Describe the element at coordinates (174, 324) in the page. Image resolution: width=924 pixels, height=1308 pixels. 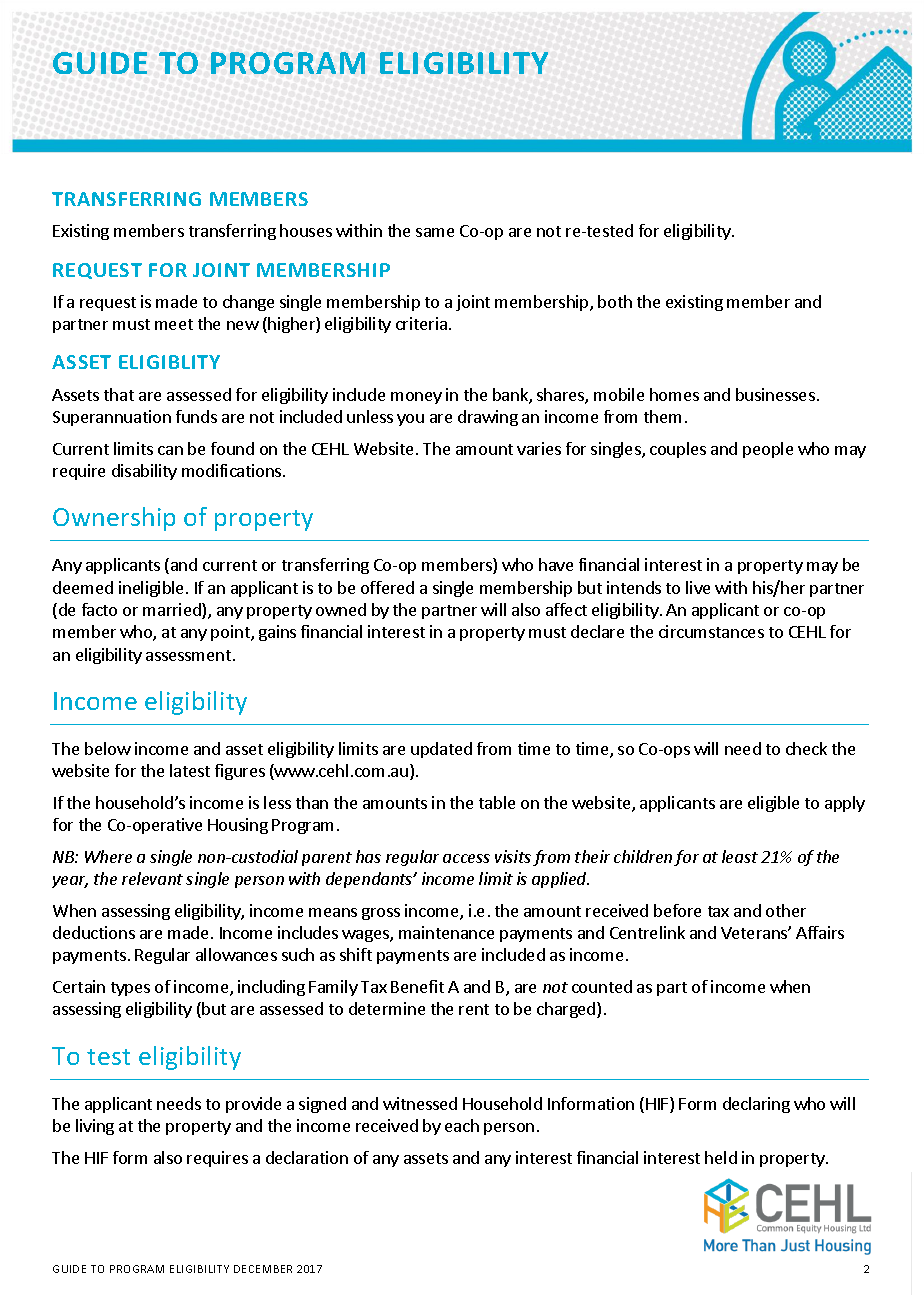
I see `meet` at that location.
